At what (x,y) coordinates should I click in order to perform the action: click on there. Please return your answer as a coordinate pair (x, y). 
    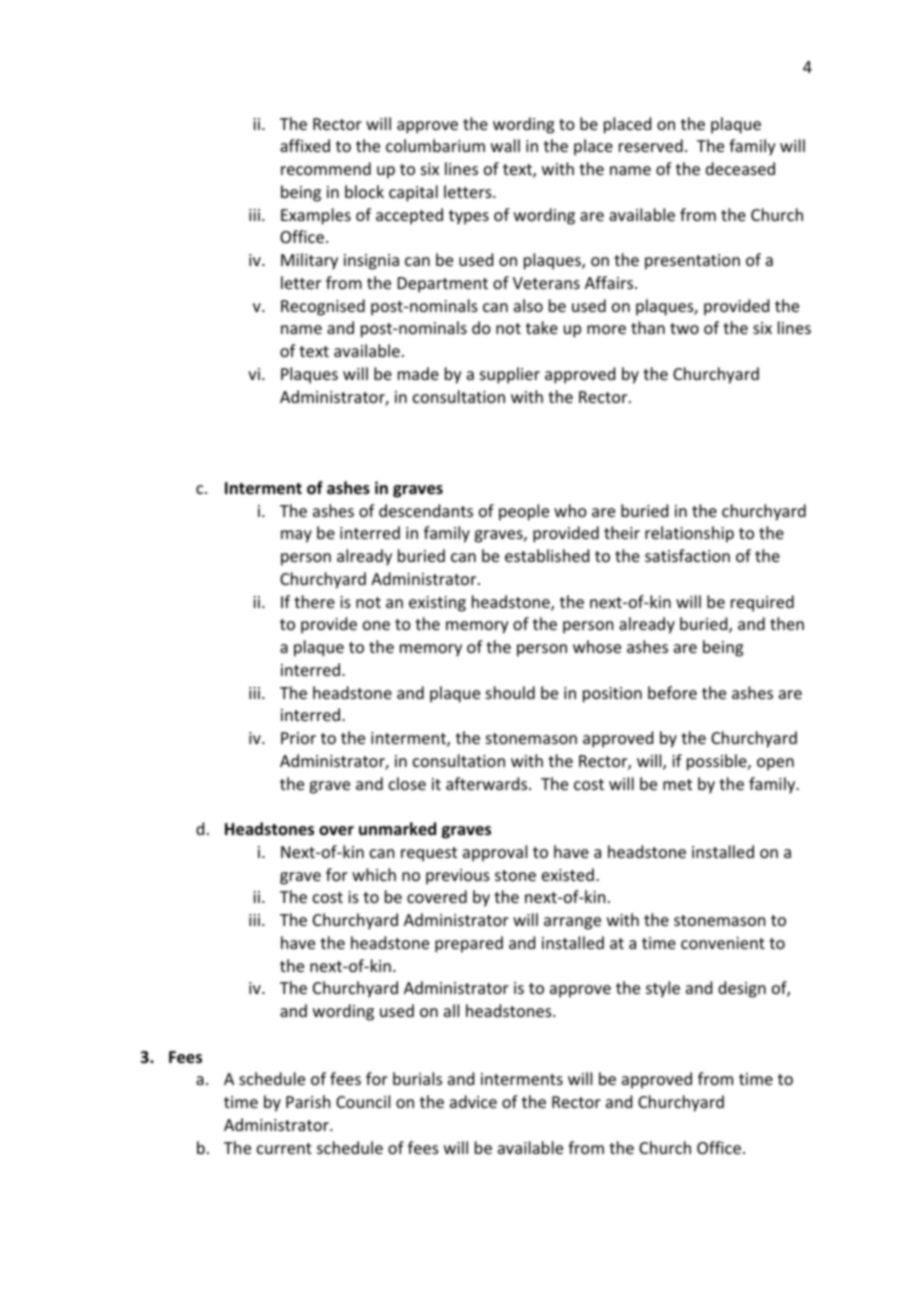
    Looking at the image, I should click on (314, 601).
